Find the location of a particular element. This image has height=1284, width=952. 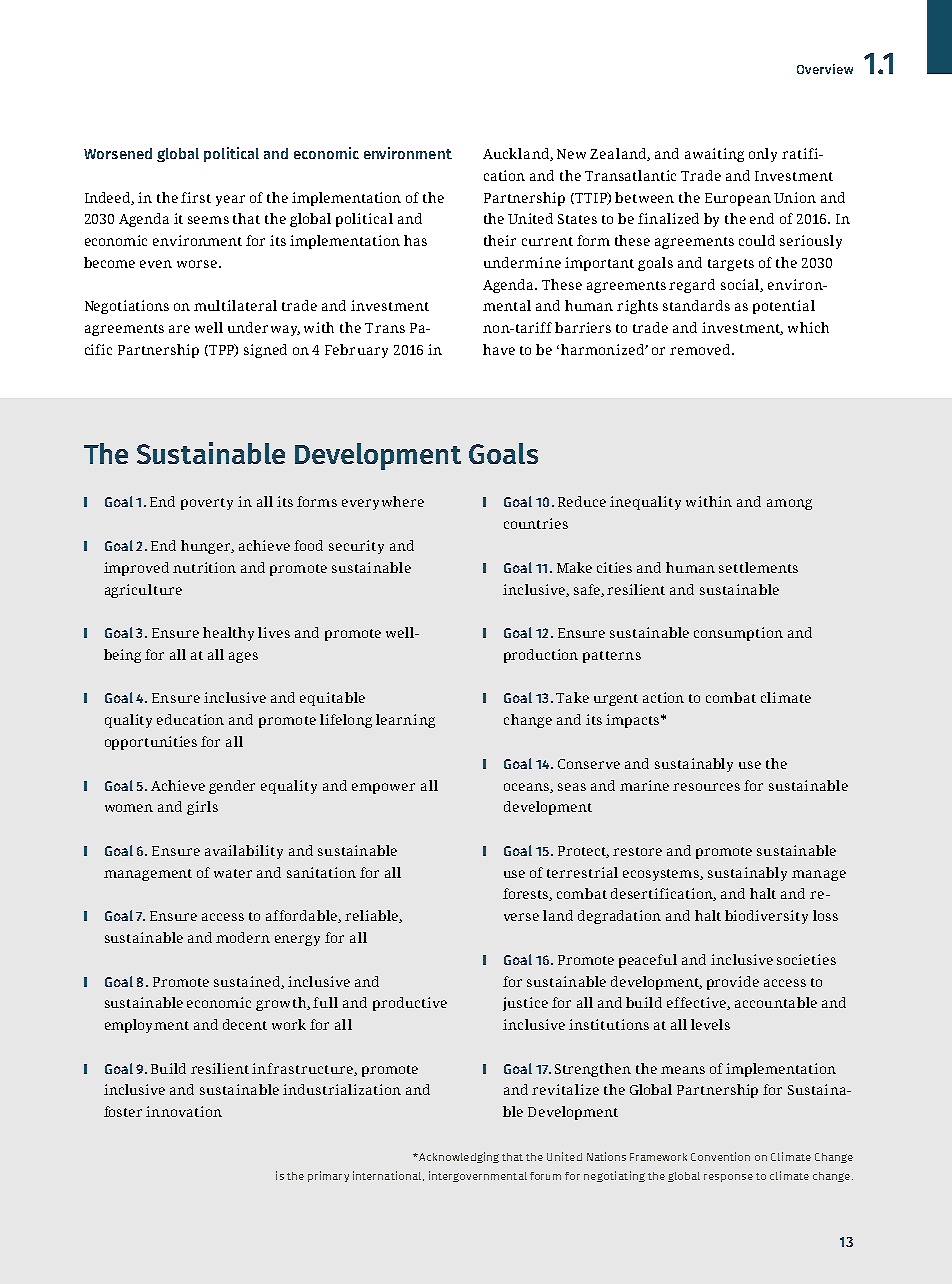

only is located at coordinates (763, 155).
